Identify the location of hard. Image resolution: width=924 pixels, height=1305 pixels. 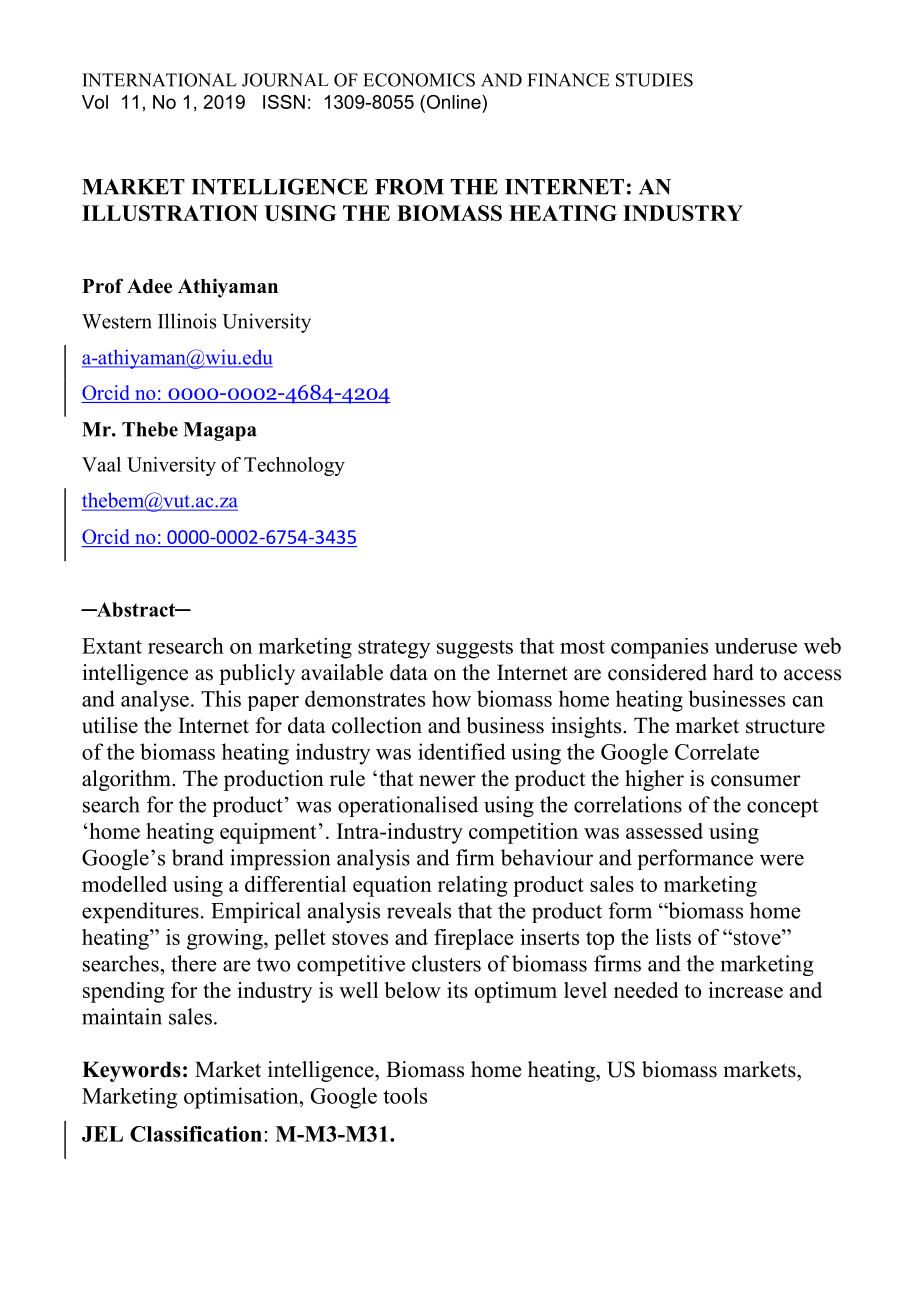
(733, 672).
